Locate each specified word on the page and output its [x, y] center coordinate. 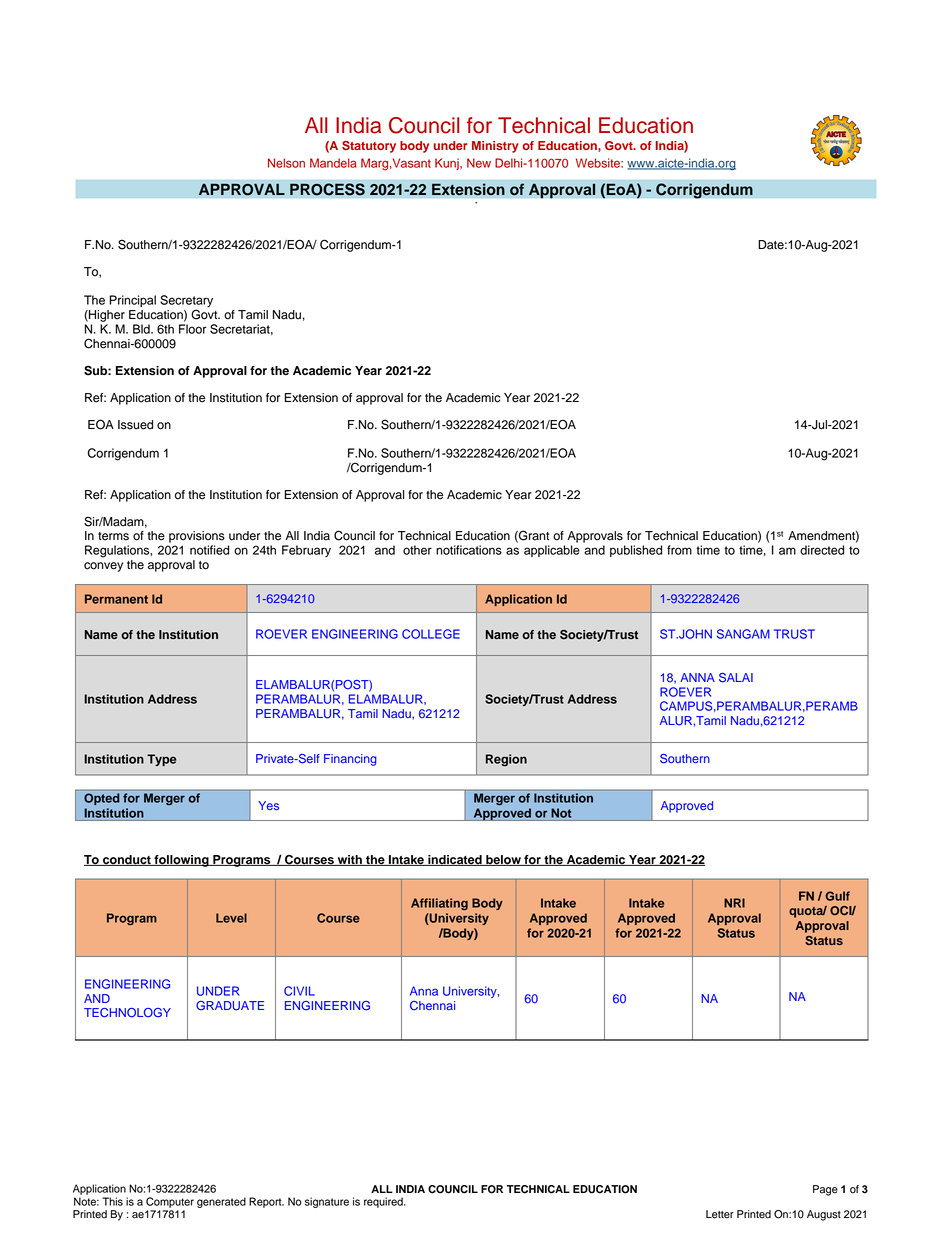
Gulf [837, 896]
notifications [469, 550]
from [679, 550]
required [384, 1202]
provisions [197, 537]
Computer [170, 1202]
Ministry [495, 147]
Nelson [286, 163]
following [181, 861]
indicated [455, 860]
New [479, 163]
